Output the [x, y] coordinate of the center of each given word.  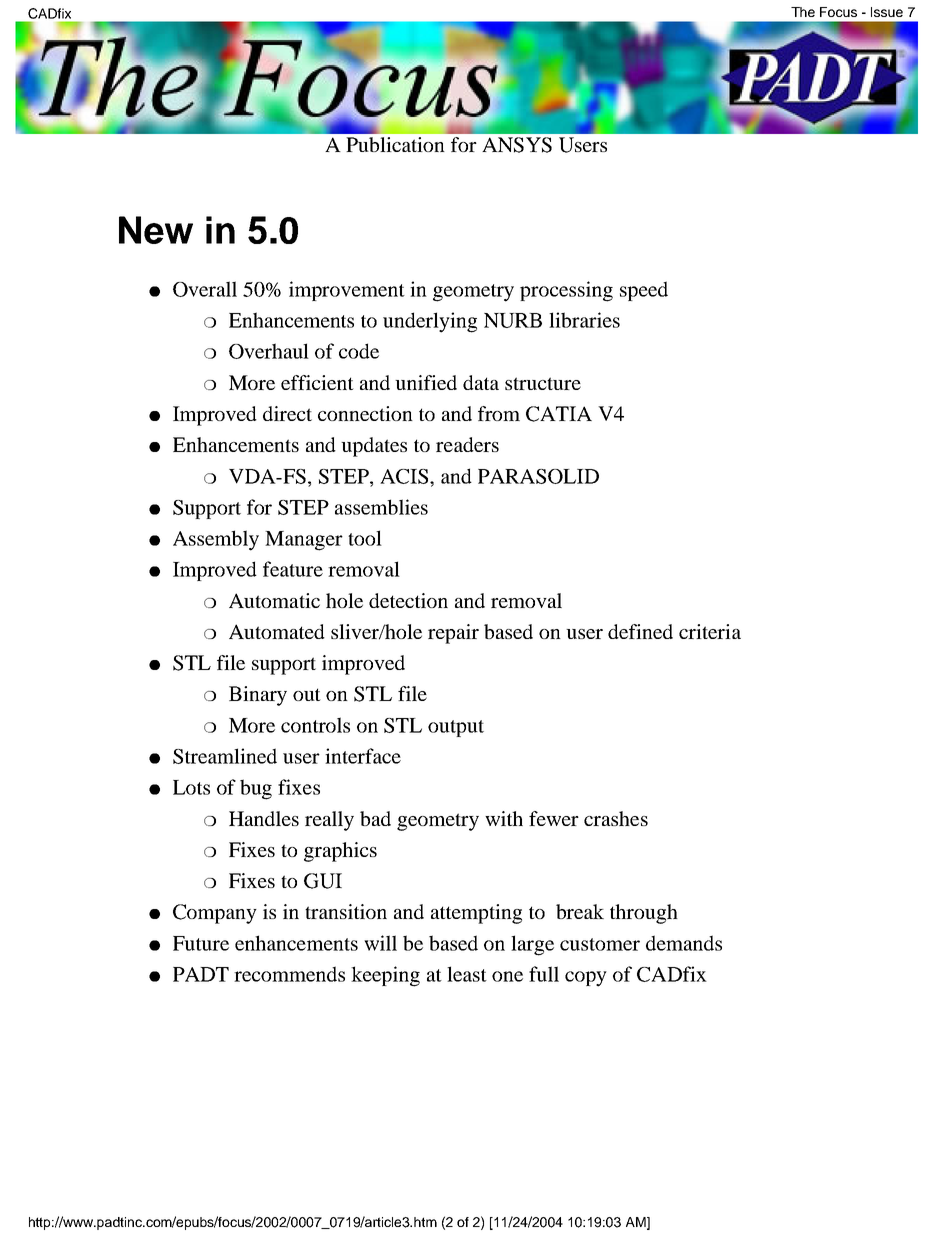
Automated [277, 631]
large [532, 945]
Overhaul [269, 351]
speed [644, 291]
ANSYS [517, 145]
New [156, 230]
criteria [710, 631]
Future [201, 943]
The [803, 12]
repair [453, 634]
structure [543, 383]
